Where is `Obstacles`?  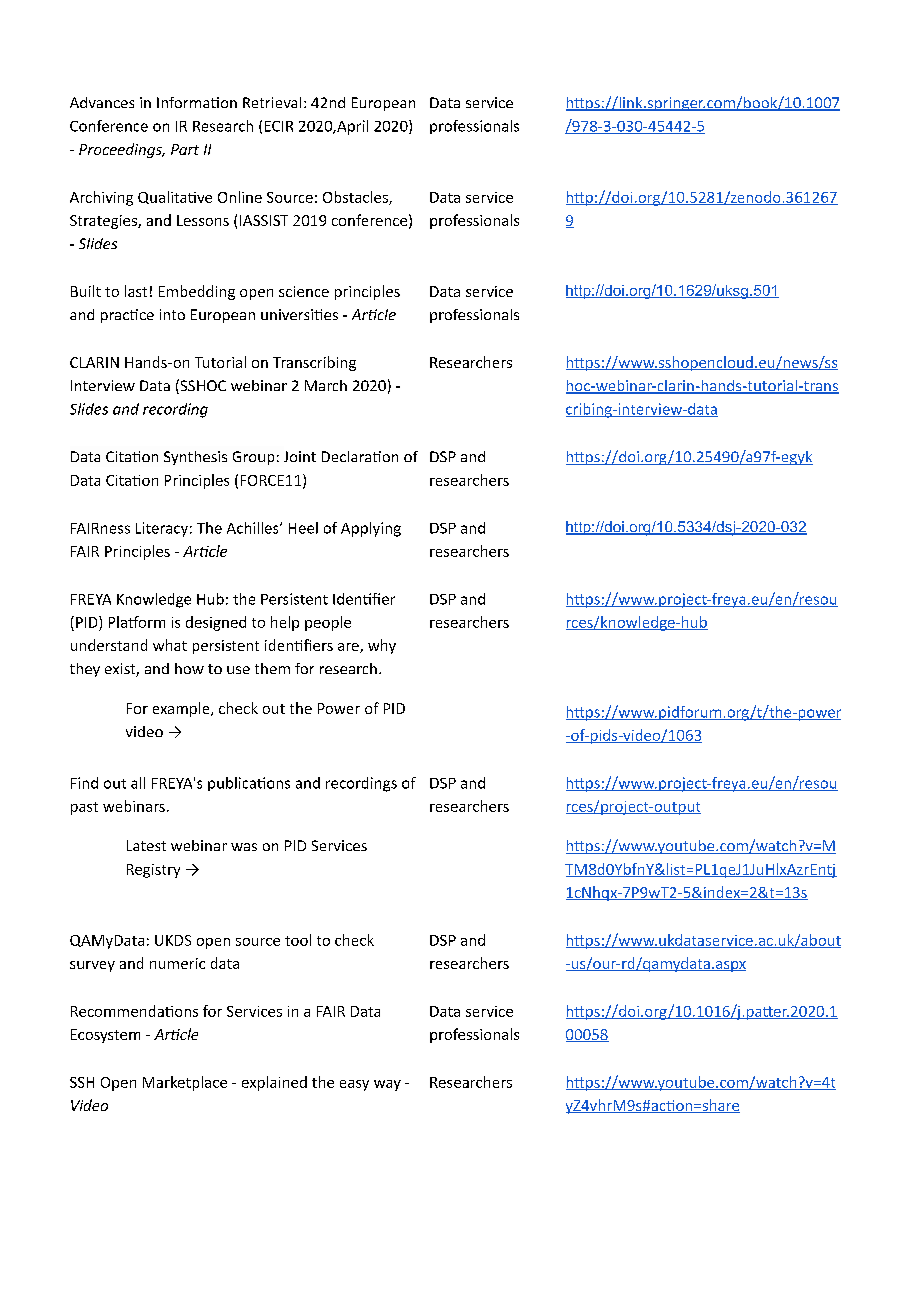
Obstacles is located at coordinates (356, 198).
